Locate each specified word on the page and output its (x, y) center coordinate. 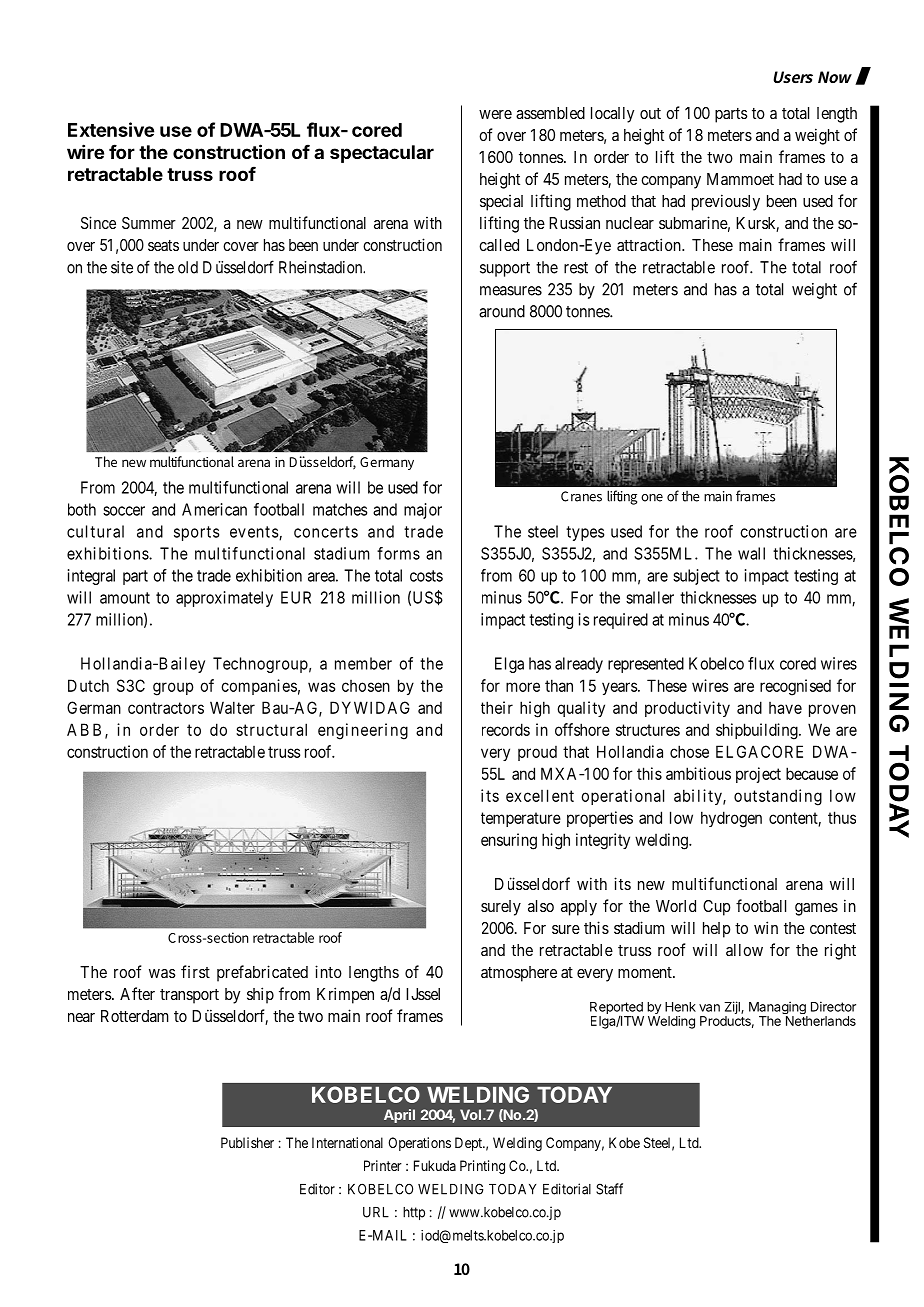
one (652, 498)
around (502, 311)
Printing (482, 1167)
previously (726, 202)
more (523, 687)
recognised (795, 687)
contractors (166, 708)
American (214, 509)
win (766, 927)
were (495, 114)
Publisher (247, 1142)
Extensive (111, 129)
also (541, 906)
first (195, 971)
